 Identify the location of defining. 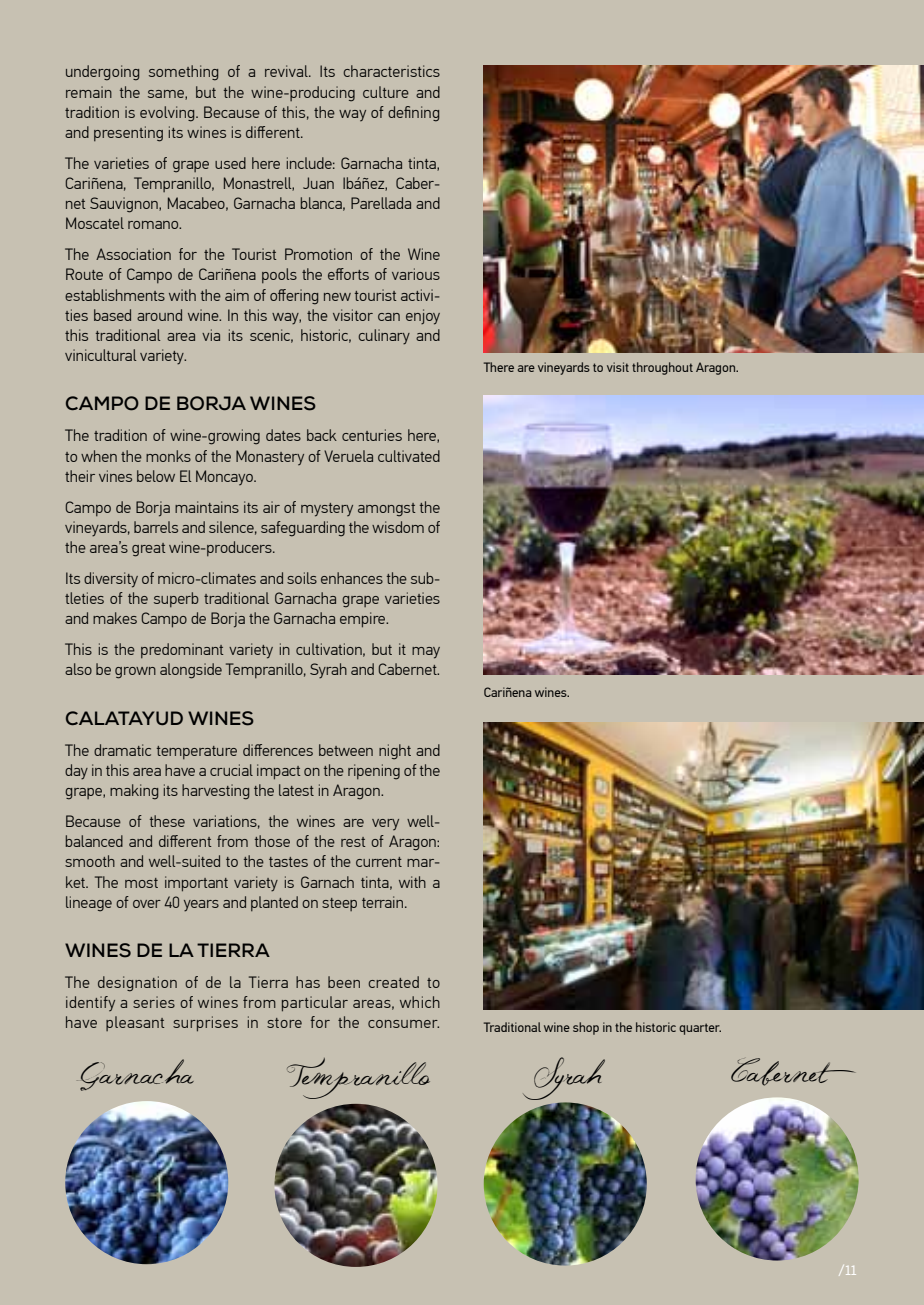
(413, 114).
